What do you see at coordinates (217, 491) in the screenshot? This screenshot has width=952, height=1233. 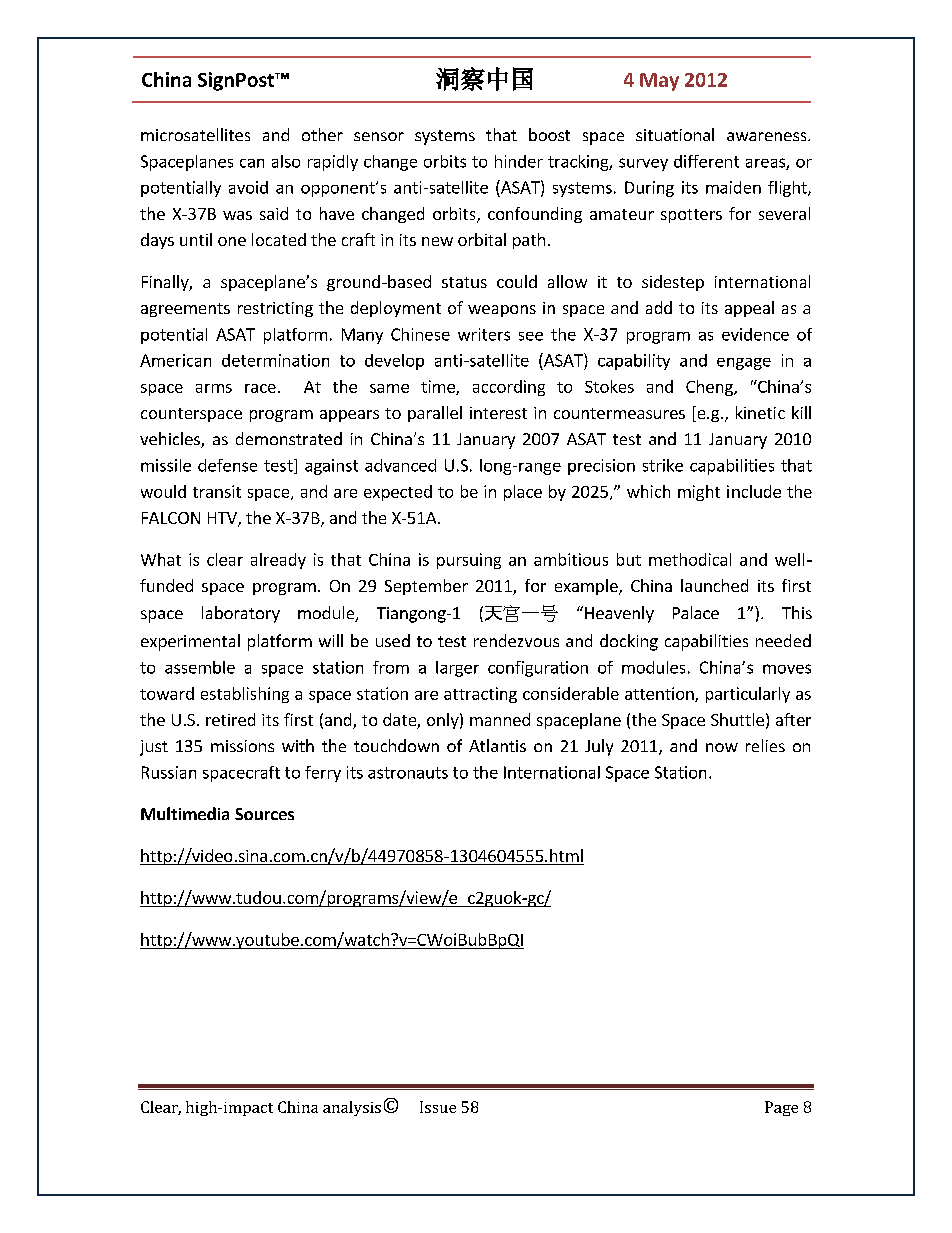 I see `transit` at bounding box center [217, 491].
